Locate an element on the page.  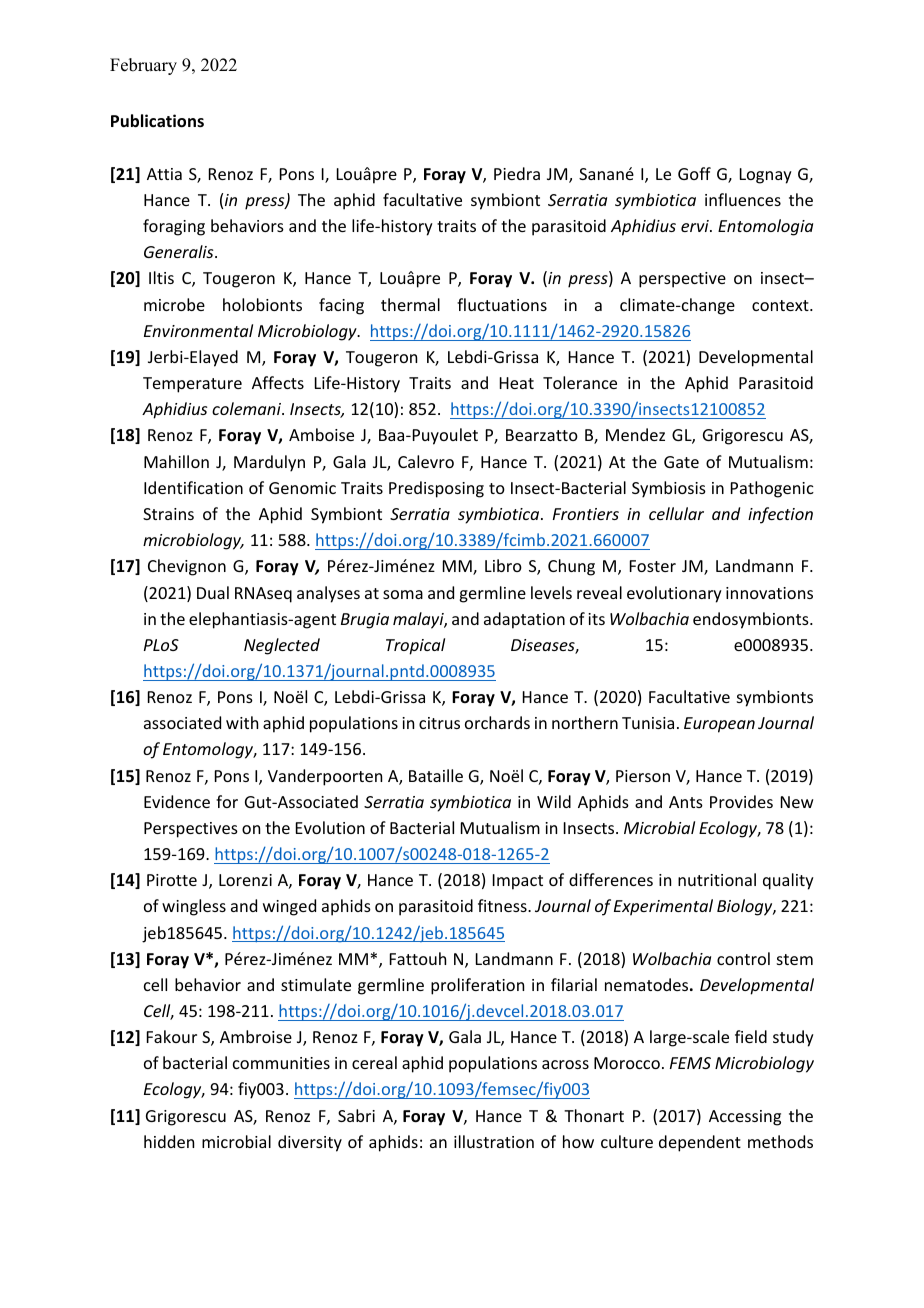
Predisposing is located at coordinates (436, 489).
